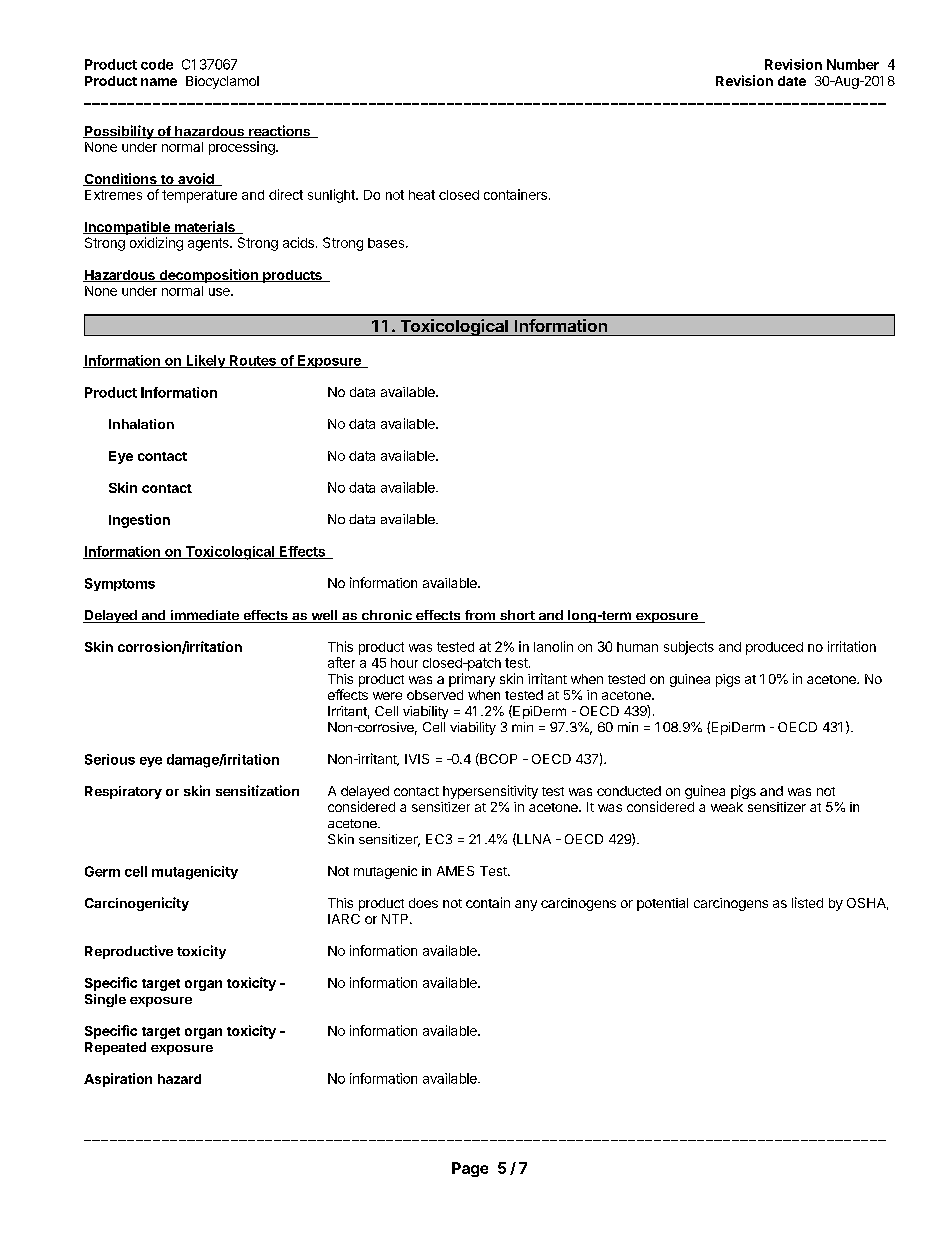 The width and height of the screenshot is (952, 1233). I want to click on produced, so click(774, 648).
